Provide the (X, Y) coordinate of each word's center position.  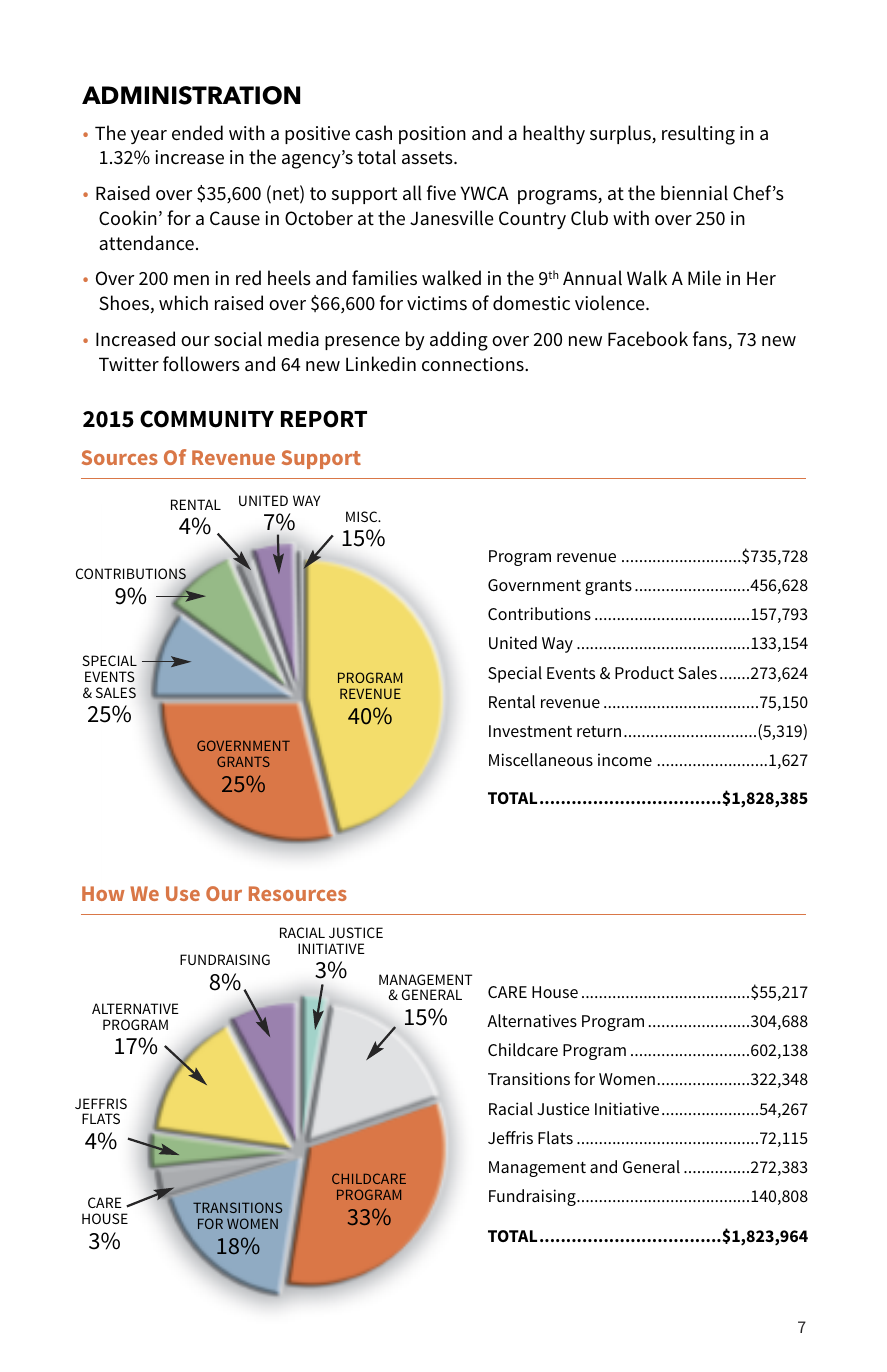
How (103, 893)
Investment (530, 731)
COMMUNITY (207, 419)
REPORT (324, 419)
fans (711, 340)
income (625, 759)
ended (197, 132)
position (432, 135)
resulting (698, 135)
